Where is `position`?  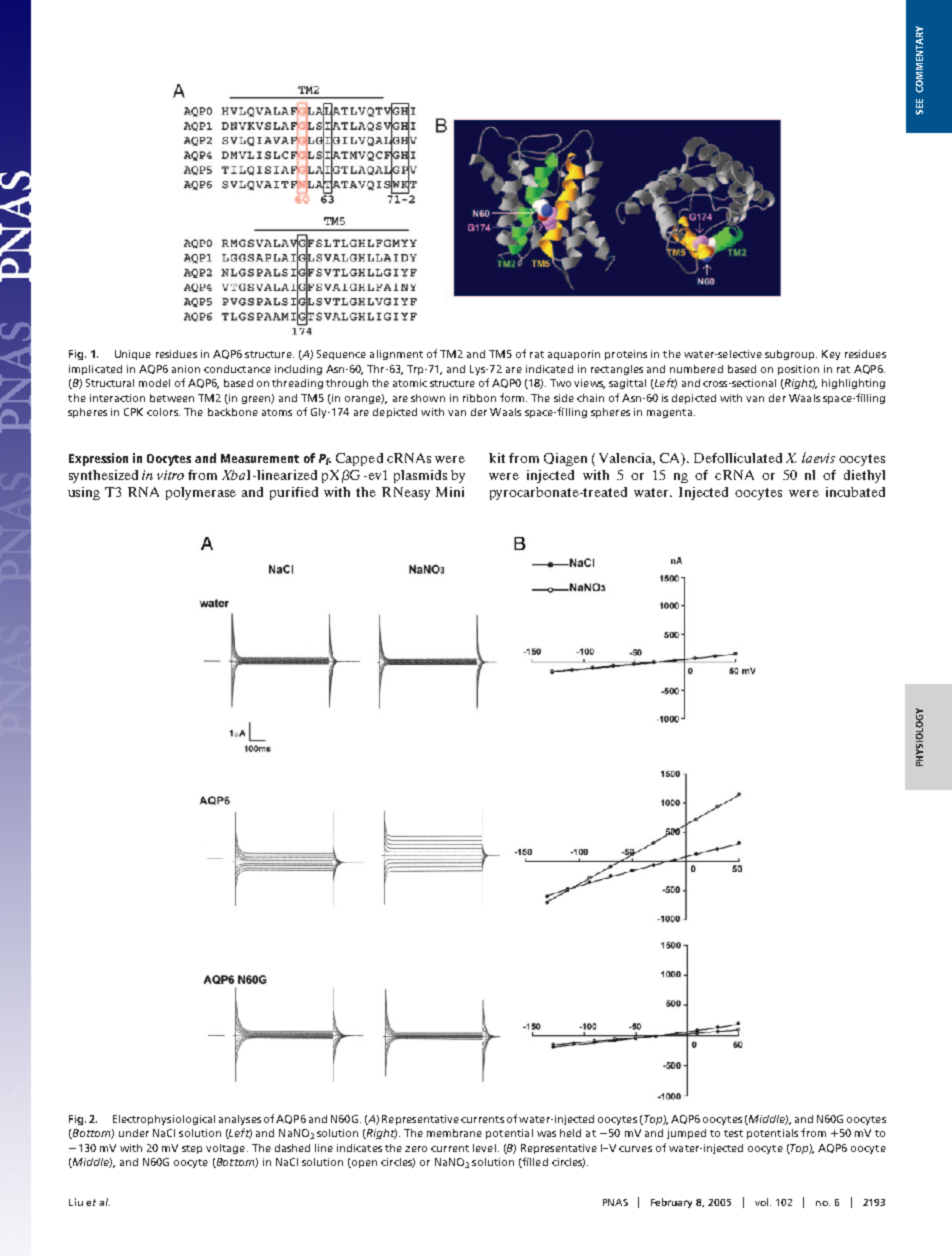
position is located at coordinates (798, 370).
